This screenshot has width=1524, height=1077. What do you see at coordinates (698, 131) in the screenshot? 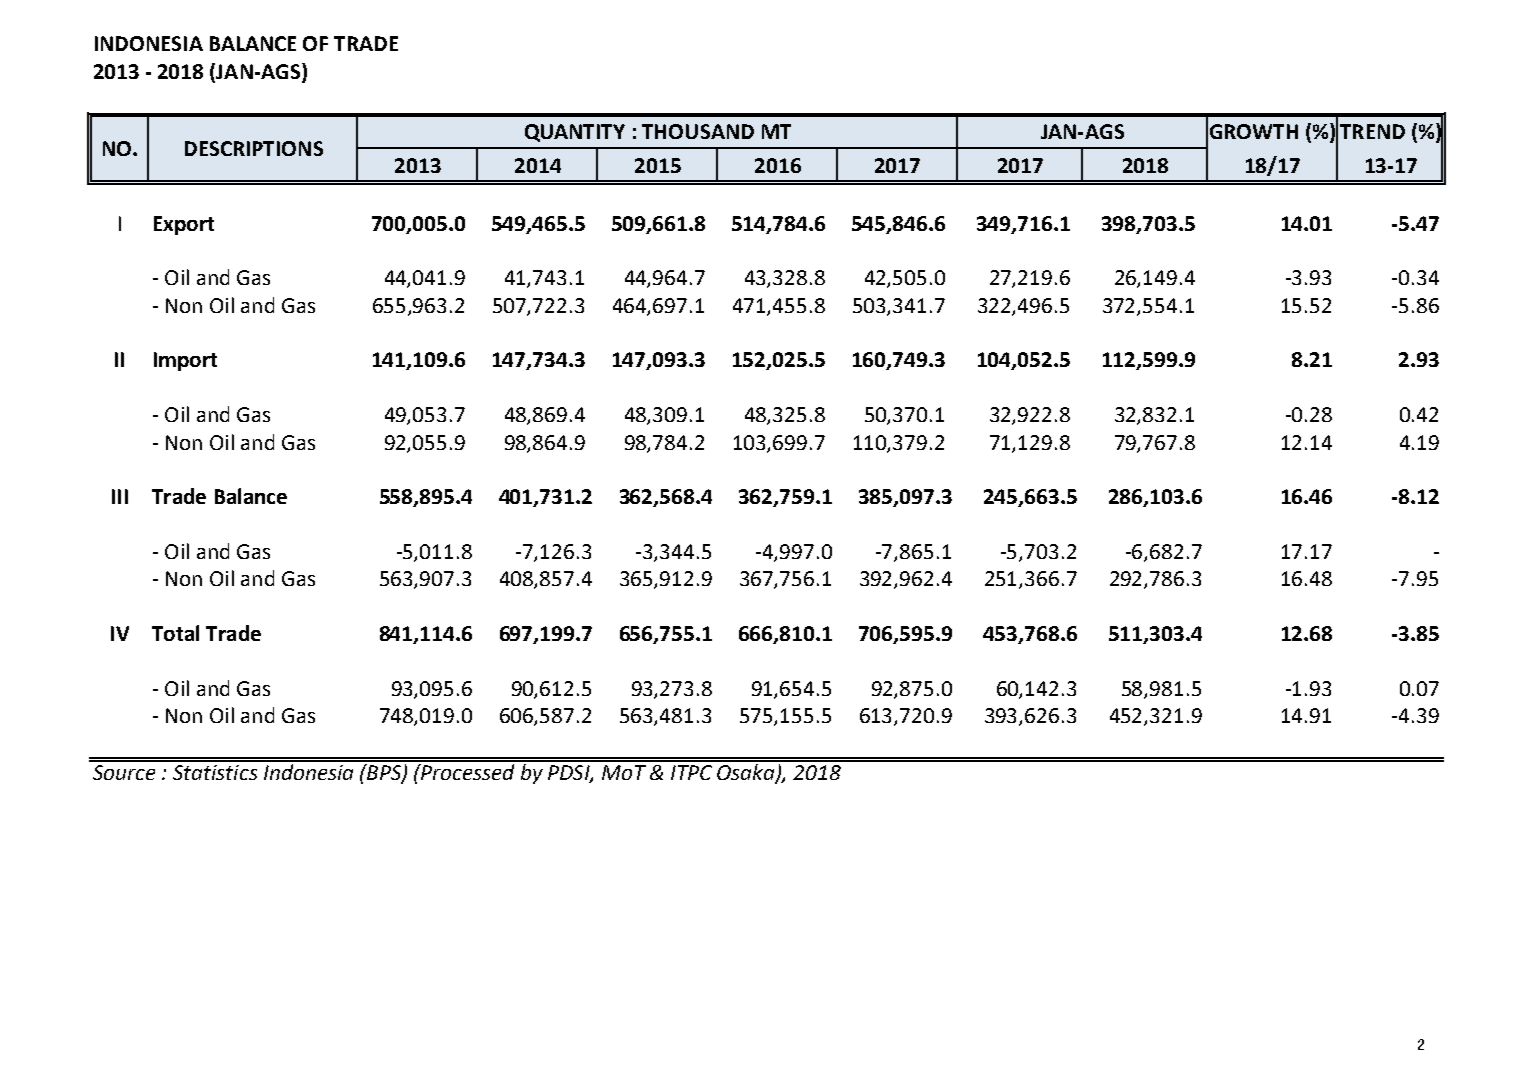
I see `THOUSAND` at bounding box center [698, 131].
